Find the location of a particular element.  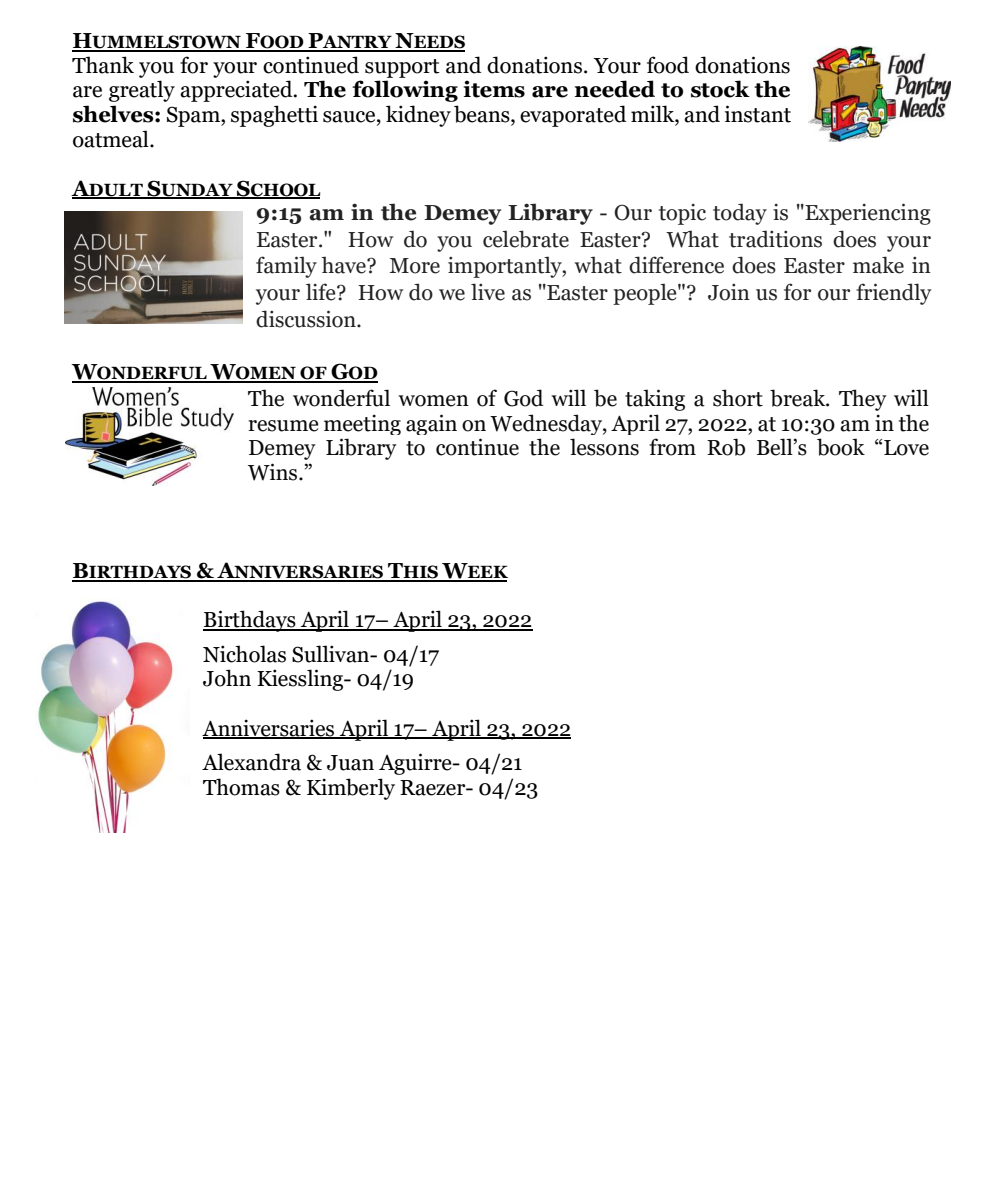

appreciated is located at coordinates (237, 91).
